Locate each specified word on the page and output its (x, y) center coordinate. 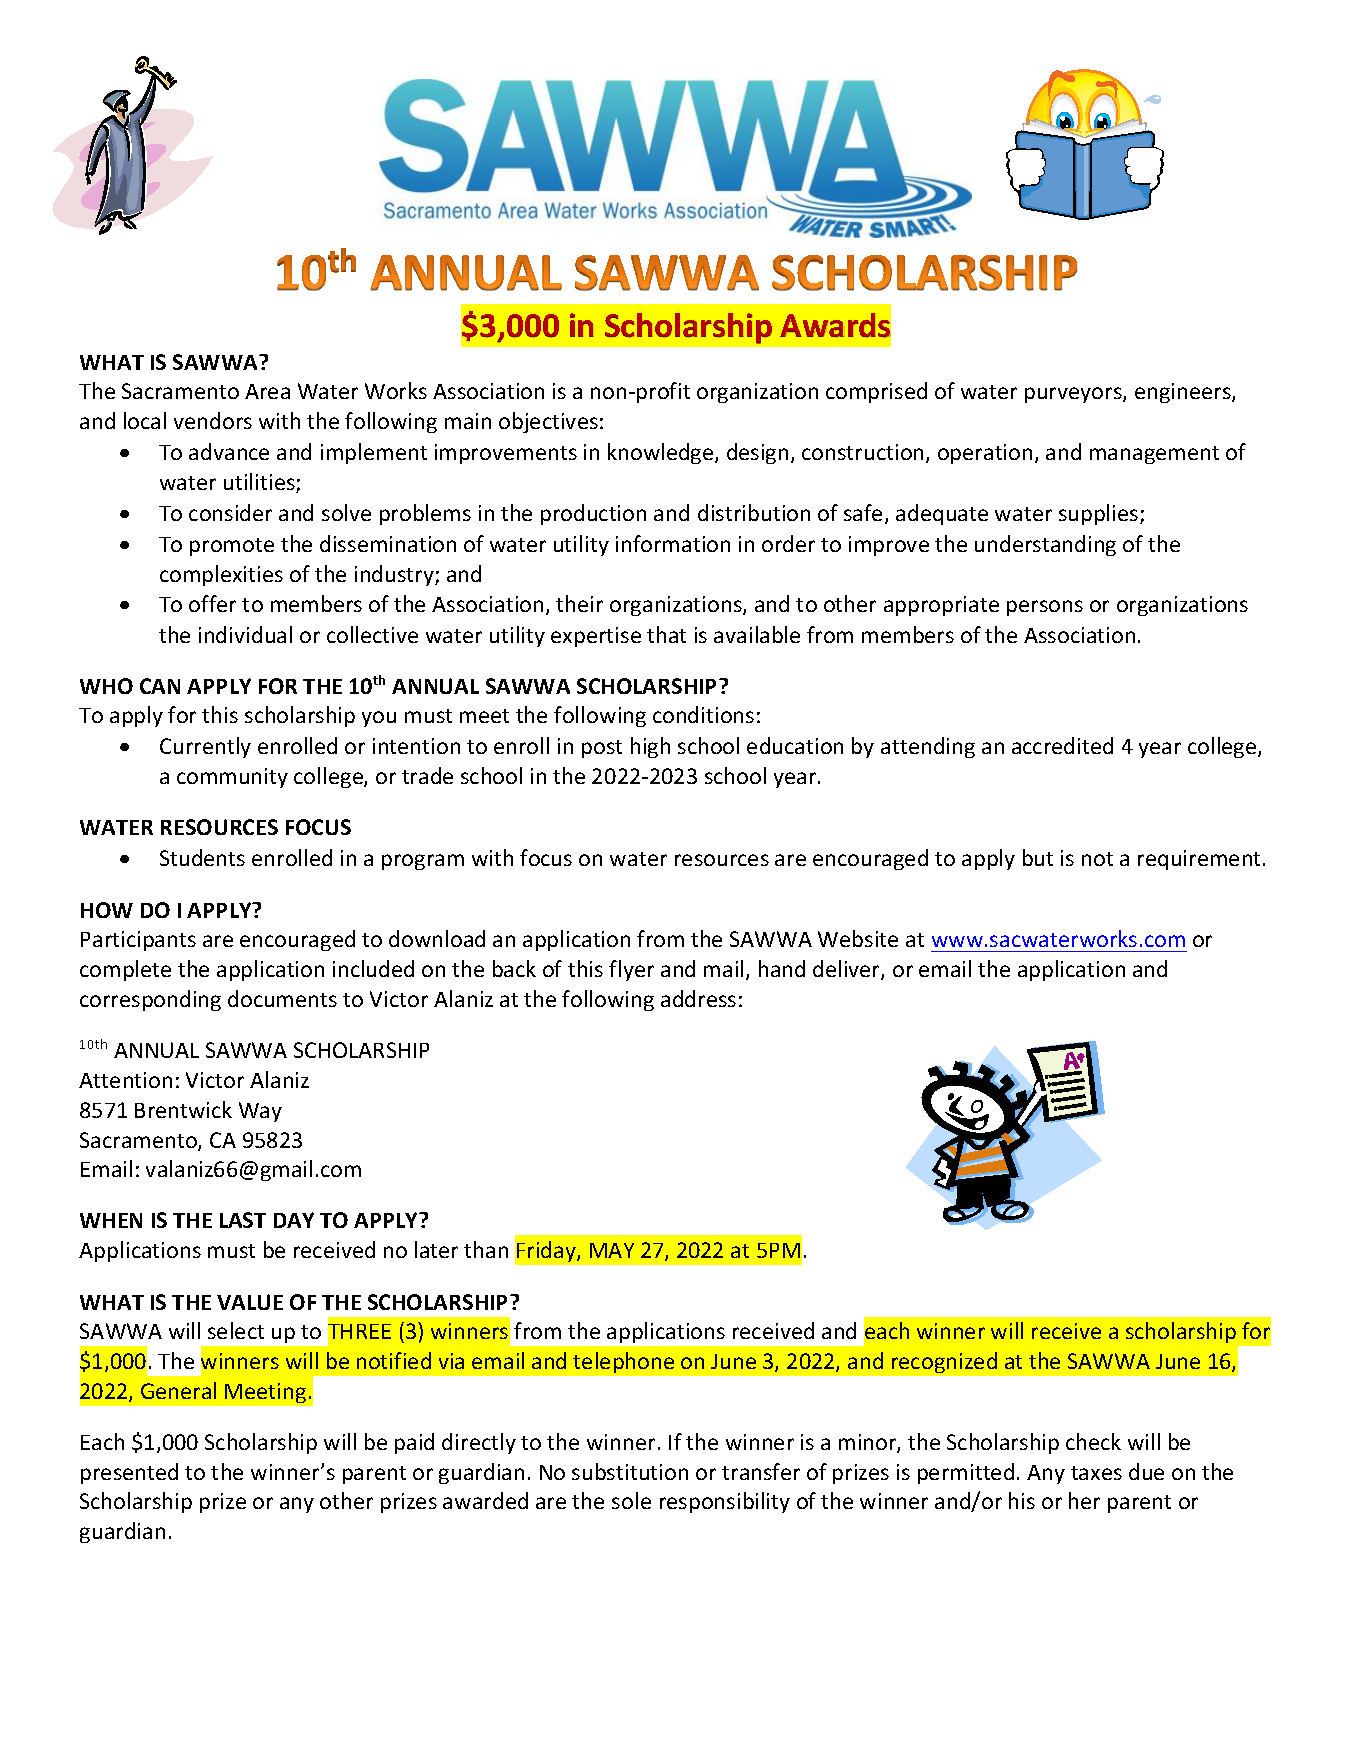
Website (858, 938)
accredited (1062, 745)
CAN (160, 686)
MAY (612, 1250)
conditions (703, 714)
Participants (138, 941)
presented (129, 1473)
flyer (631, 970)
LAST (243, 1220)
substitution (630, 1471)
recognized (944, 1362)
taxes (1096, 1473)
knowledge (662, 453)
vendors (213, 420)
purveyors (1074, 395)
